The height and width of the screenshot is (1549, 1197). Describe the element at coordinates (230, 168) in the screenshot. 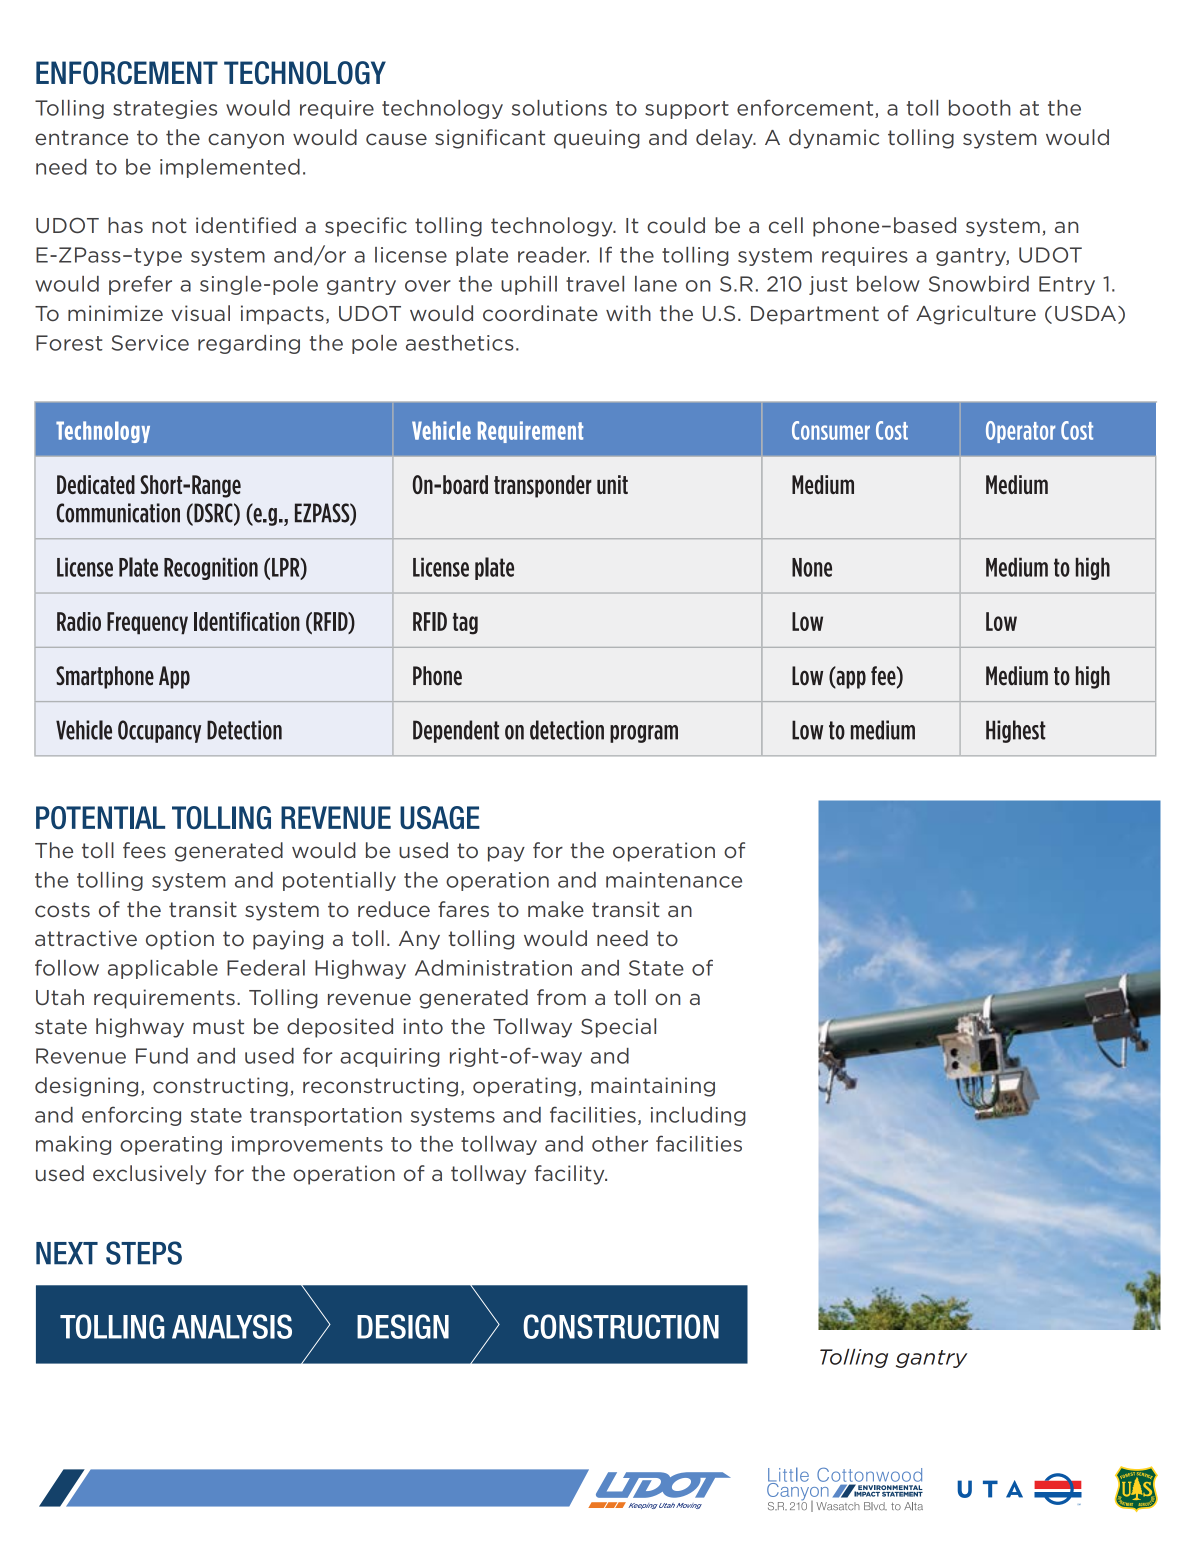

I see `implemented` at that location.
